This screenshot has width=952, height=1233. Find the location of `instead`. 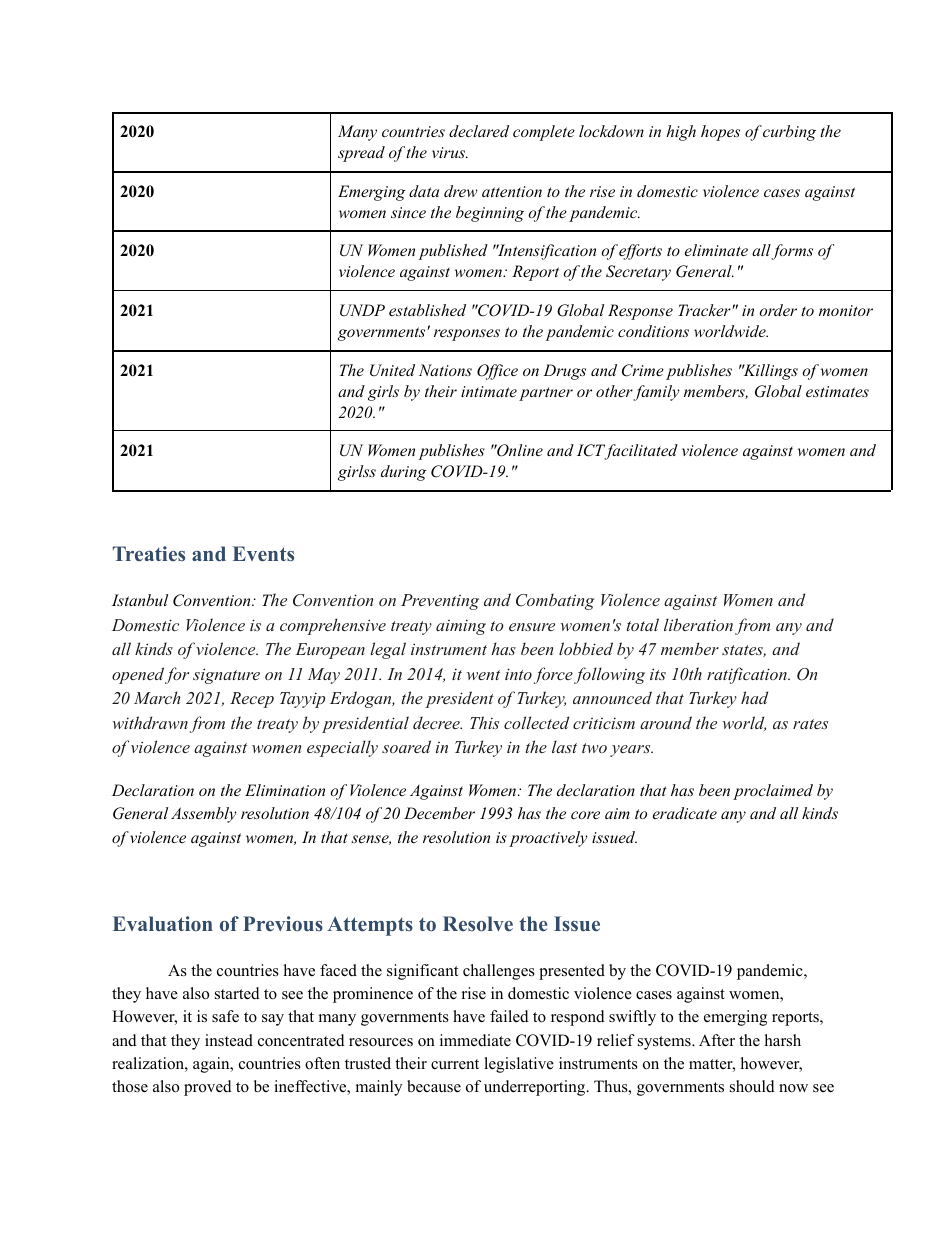

instead is located at coordinates (229, 1040).
